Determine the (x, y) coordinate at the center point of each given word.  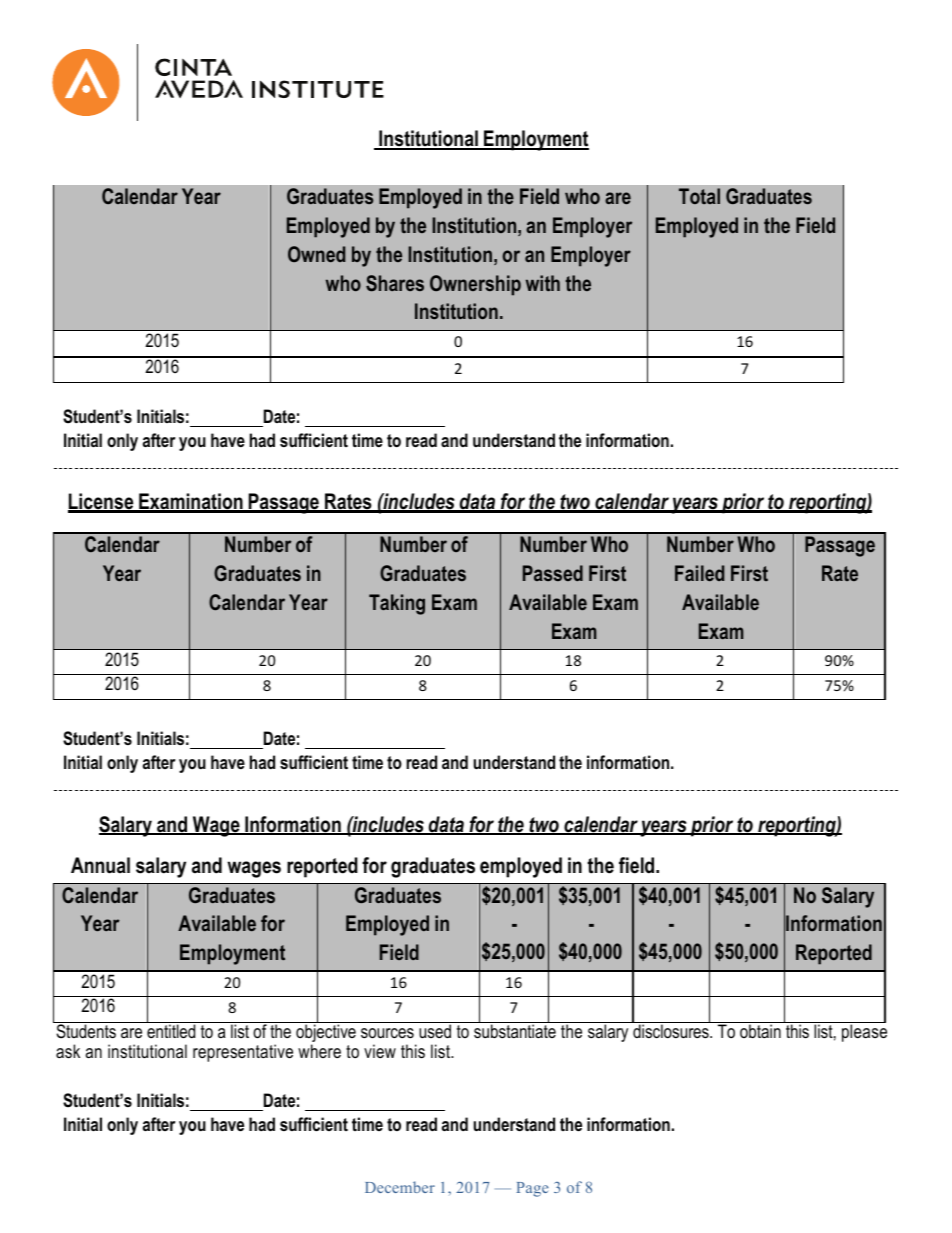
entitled (171, 1030)
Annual (100, 865)
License (102, 502)
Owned (316, 254)
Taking (397, 604)
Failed (699, 573)
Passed (553, 573)
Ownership (475, 285)
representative (243, 1053)
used (435, 1030)
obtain (760, 1030)
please (863, 1032)
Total (699, 196)
